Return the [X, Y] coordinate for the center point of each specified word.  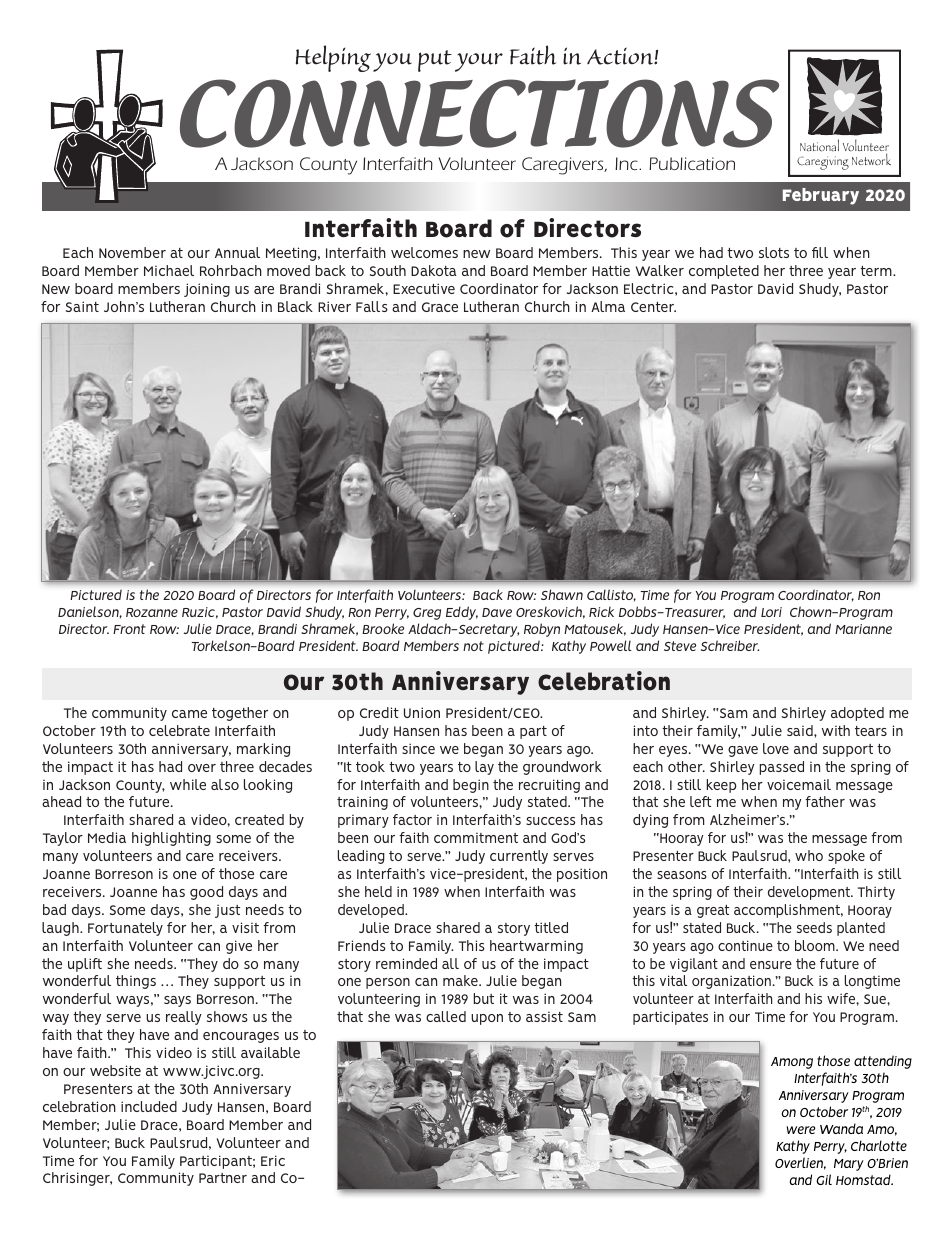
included [149, 1106]
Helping [333, 58]
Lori [771, 612]
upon [487, 1019]
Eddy [462, 613]
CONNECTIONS [479, 113]
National [819, 145]
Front [129, 629]
